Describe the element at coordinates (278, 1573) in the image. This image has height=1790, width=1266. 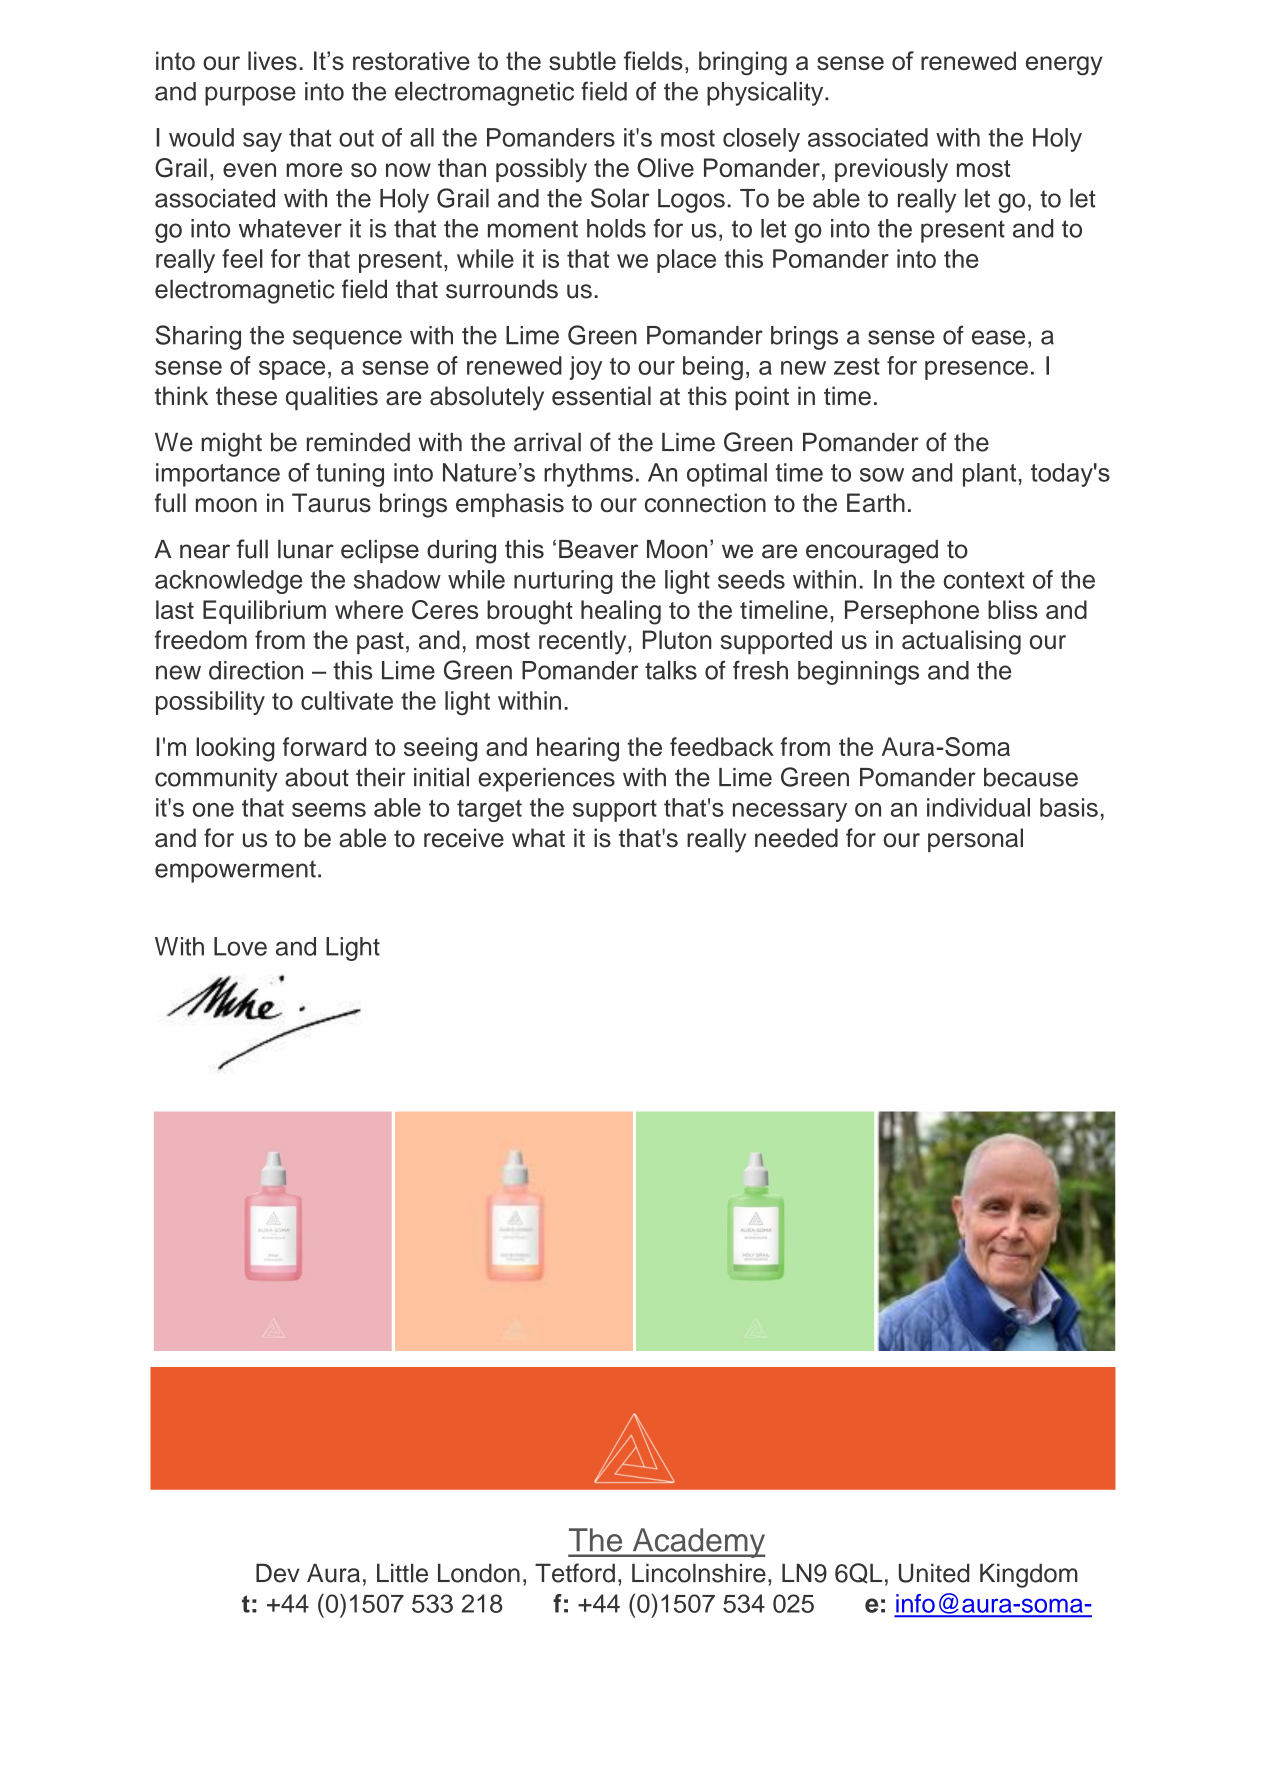
I see `Dev` at that location.
